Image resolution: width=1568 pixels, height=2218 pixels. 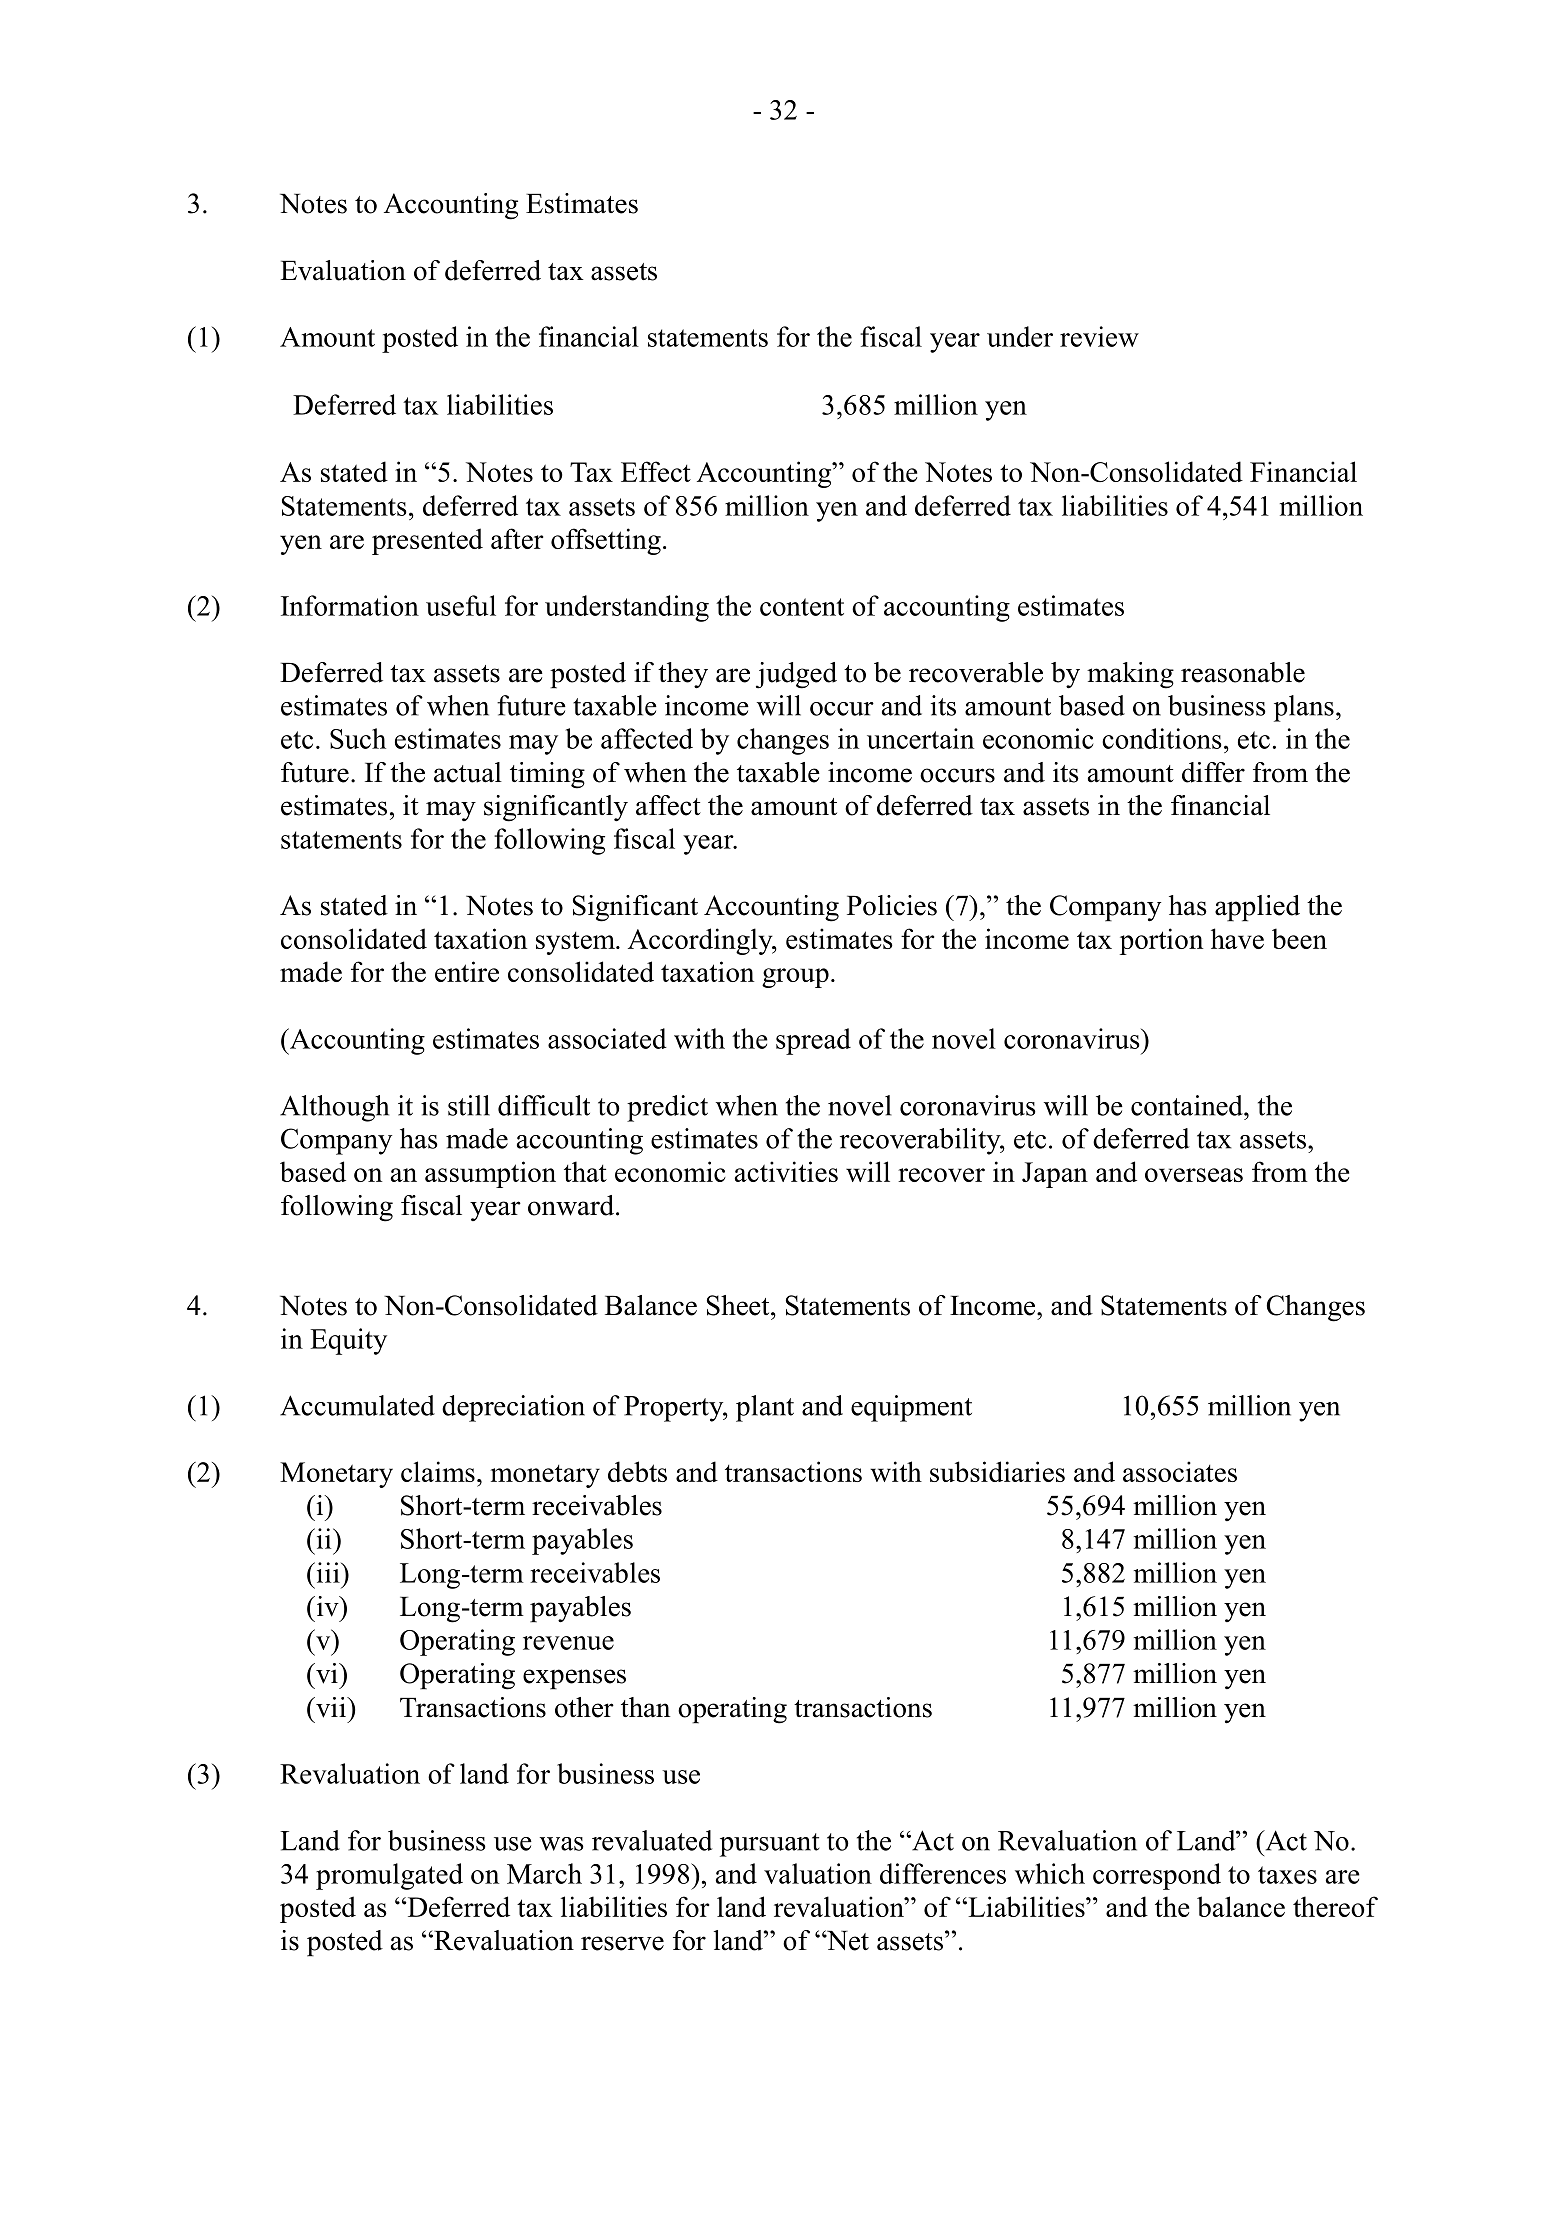 I want to click on review, so click(x=1099, y=336).
